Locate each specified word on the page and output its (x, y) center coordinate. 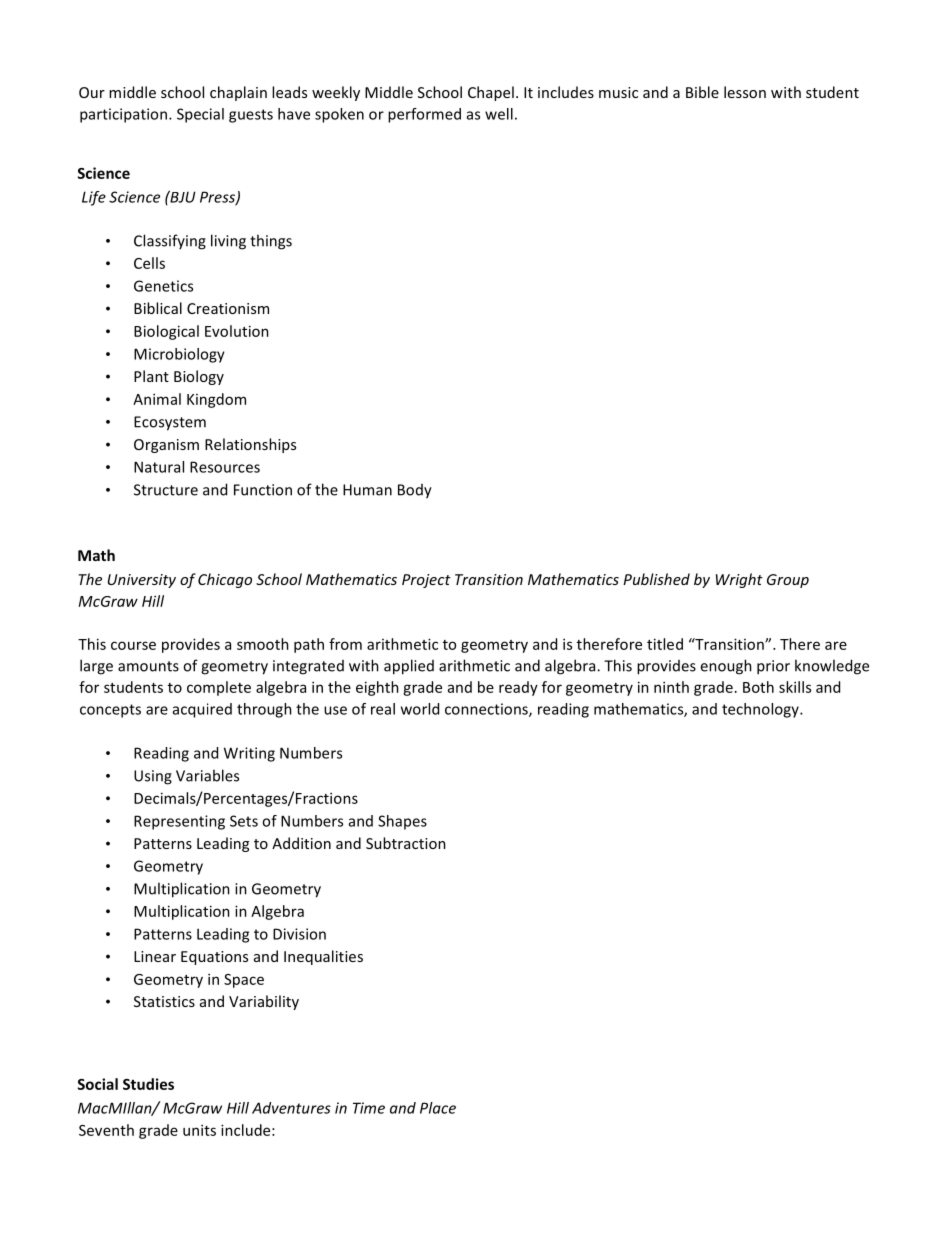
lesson (745, 92)
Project (426, 581)
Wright (739, 580)
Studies (148, 1084)
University (142, 581)
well (499, 114)
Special (200, 115)
